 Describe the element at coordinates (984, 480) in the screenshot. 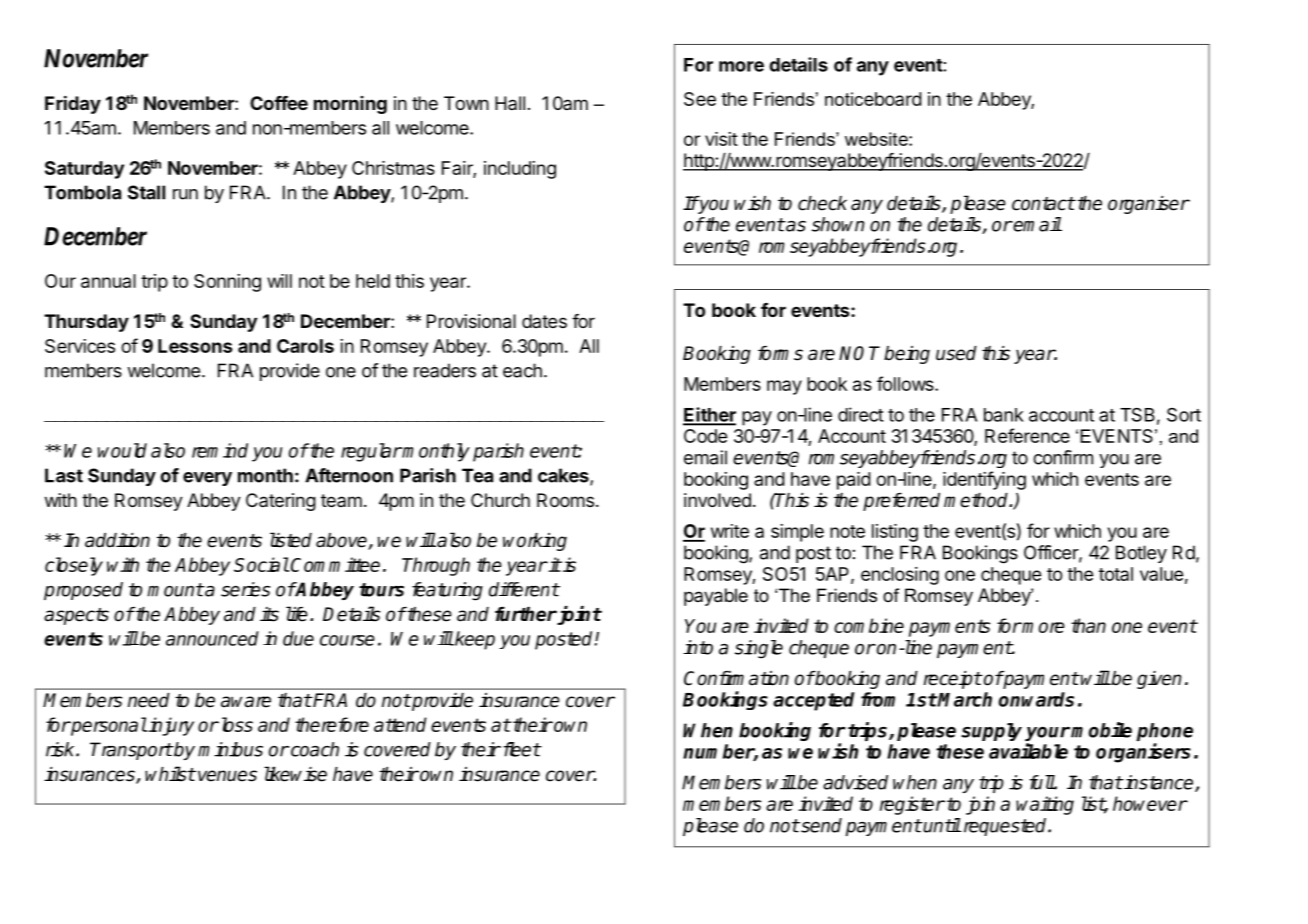

I see `identifying` at that location.
